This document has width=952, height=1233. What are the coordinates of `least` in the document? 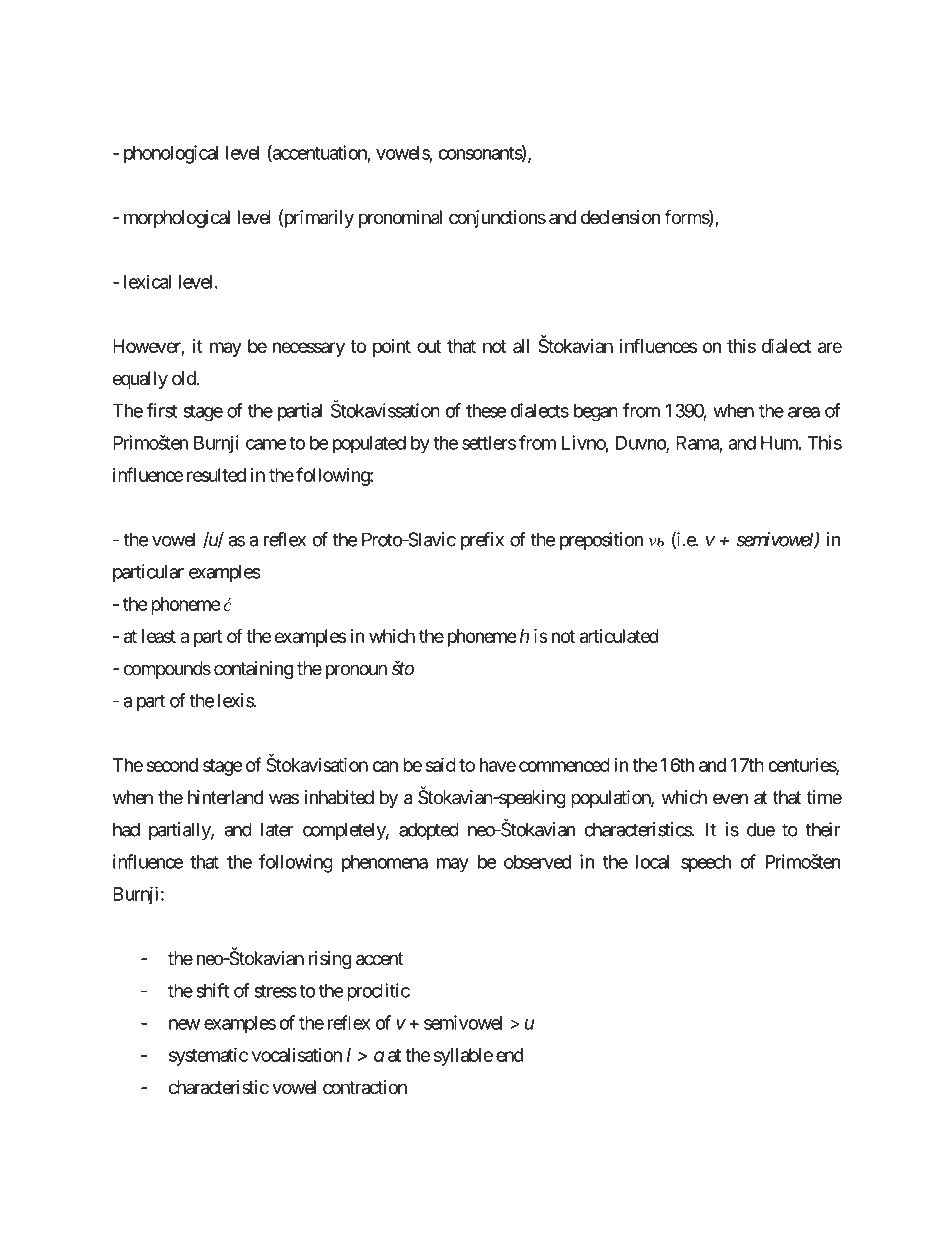 It's located at (159, 636).
